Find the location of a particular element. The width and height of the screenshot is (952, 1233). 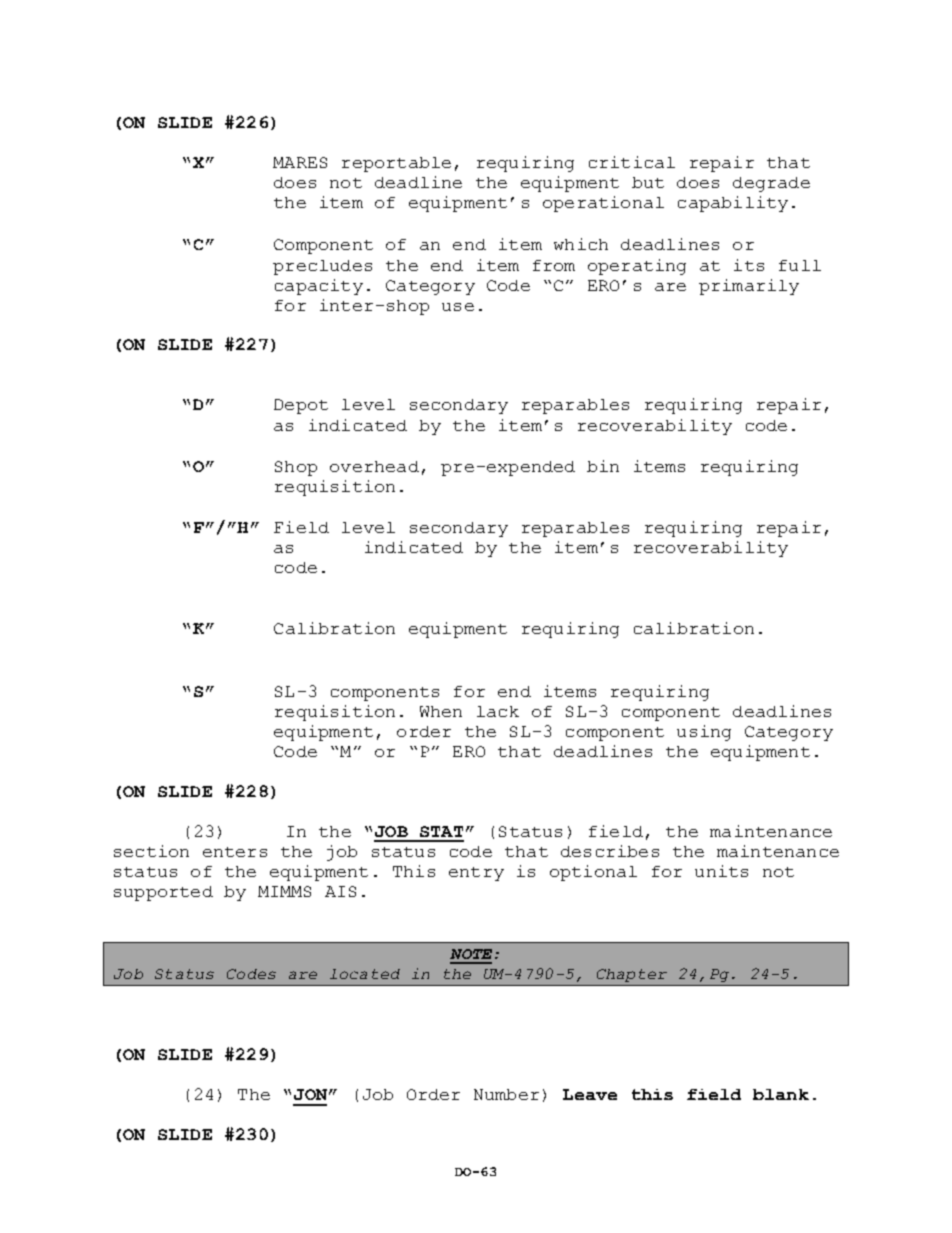

capability is located at coordinates (733, 204).
